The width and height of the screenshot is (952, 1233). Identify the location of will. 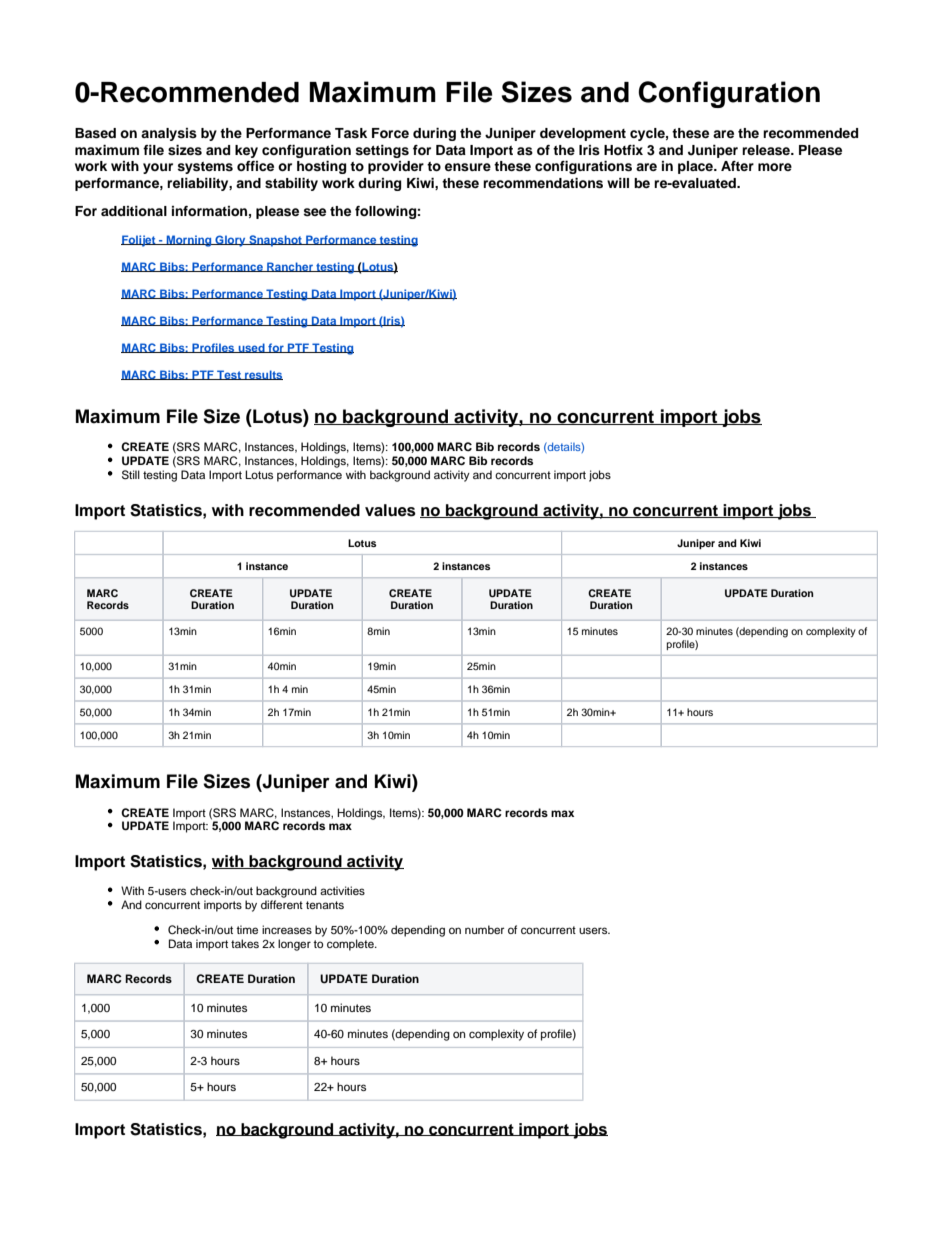
(618, 183).
